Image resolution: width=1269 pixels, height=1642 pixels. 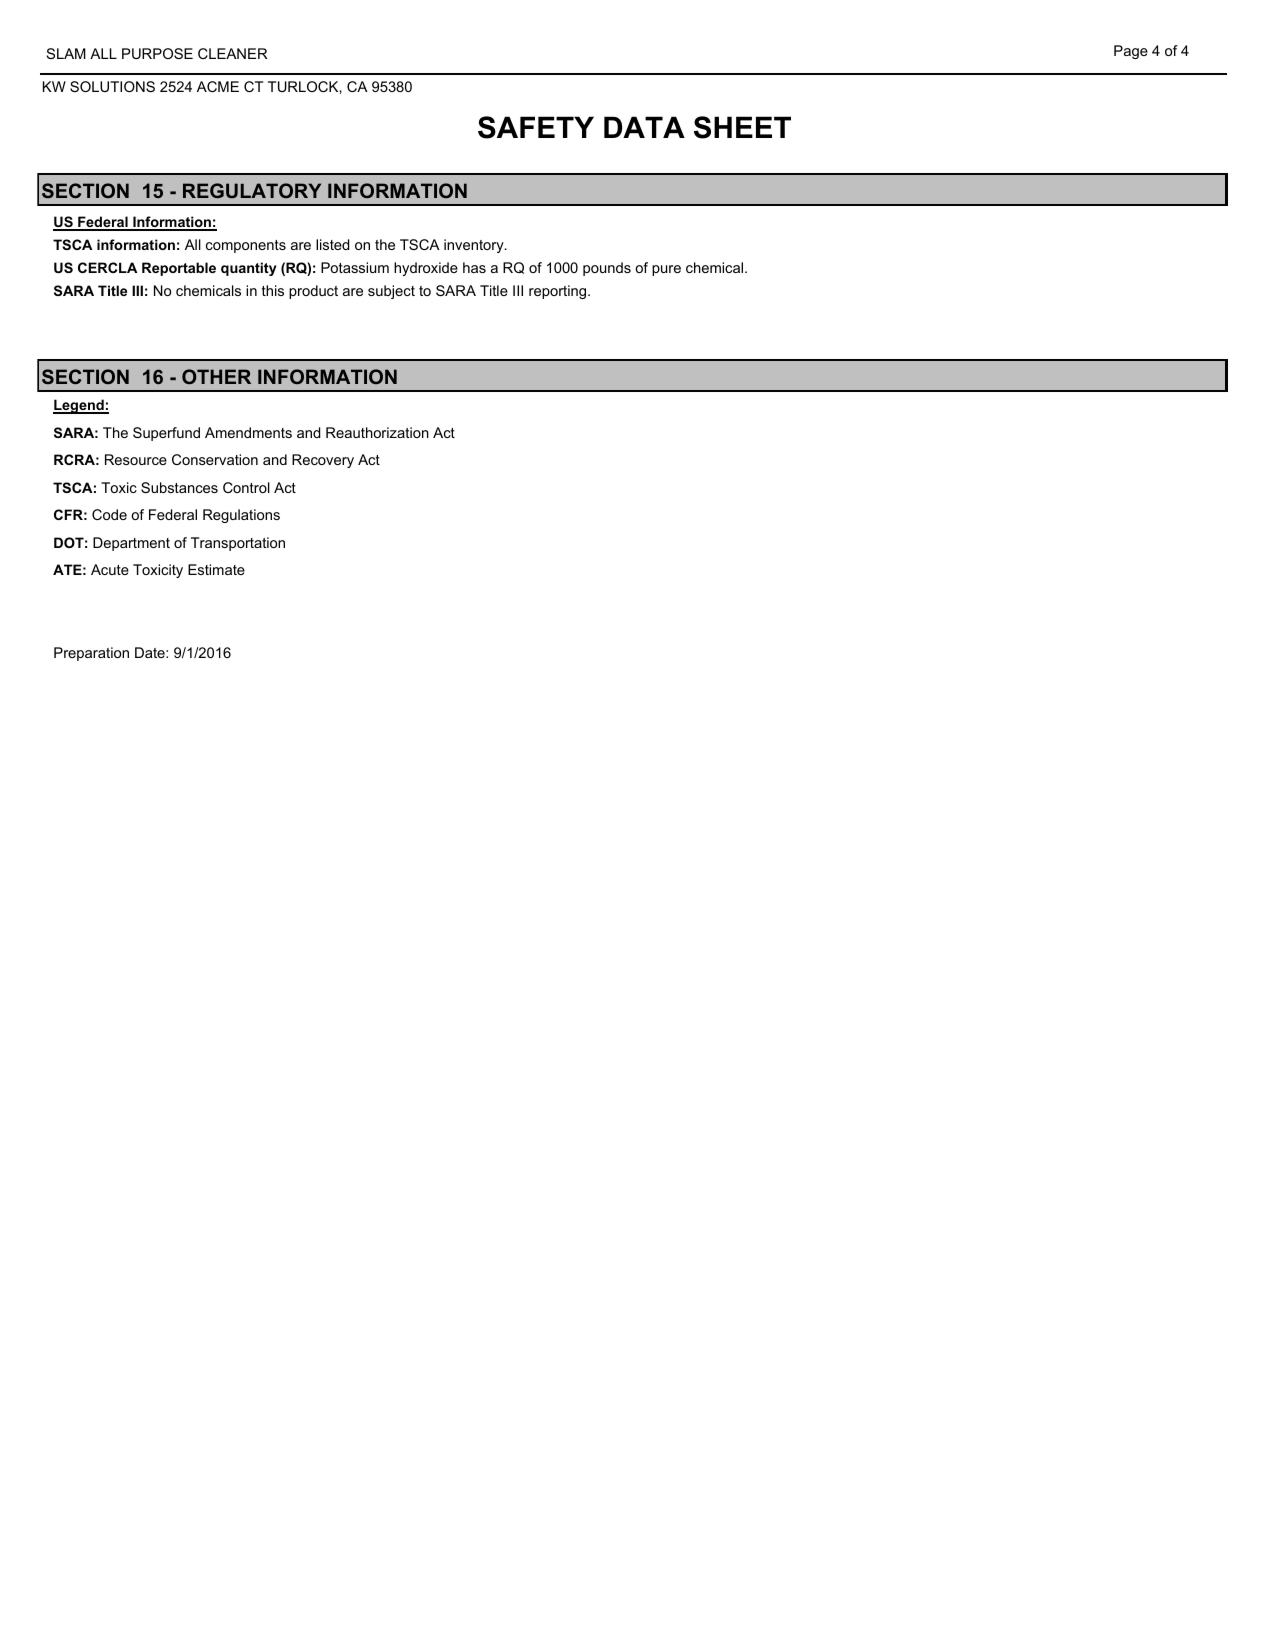 I want to click on Transportation, so click(x=238, y=544).
